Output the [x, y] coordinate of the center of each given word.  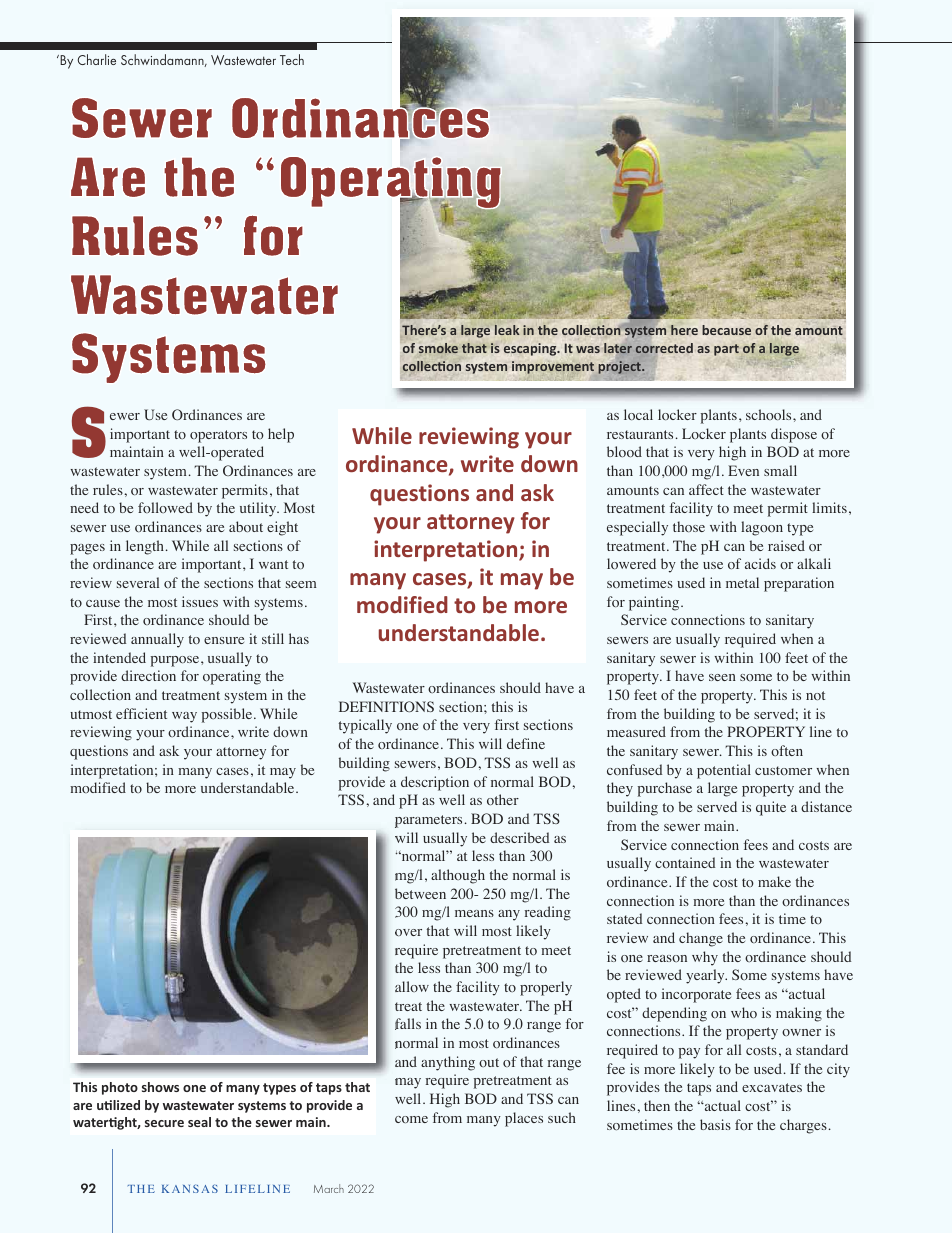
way [184, 717]
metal [742, 582]
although [458, 876]
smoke [438, 348]
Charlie [97, 59]
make [774, 881]
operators [218, 436]
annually [157, 640]
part [726, 350]
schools [770, 414]
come [411, 1119]
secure [164, 1123]
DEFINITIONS [386, 706]
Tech [292, 59]
